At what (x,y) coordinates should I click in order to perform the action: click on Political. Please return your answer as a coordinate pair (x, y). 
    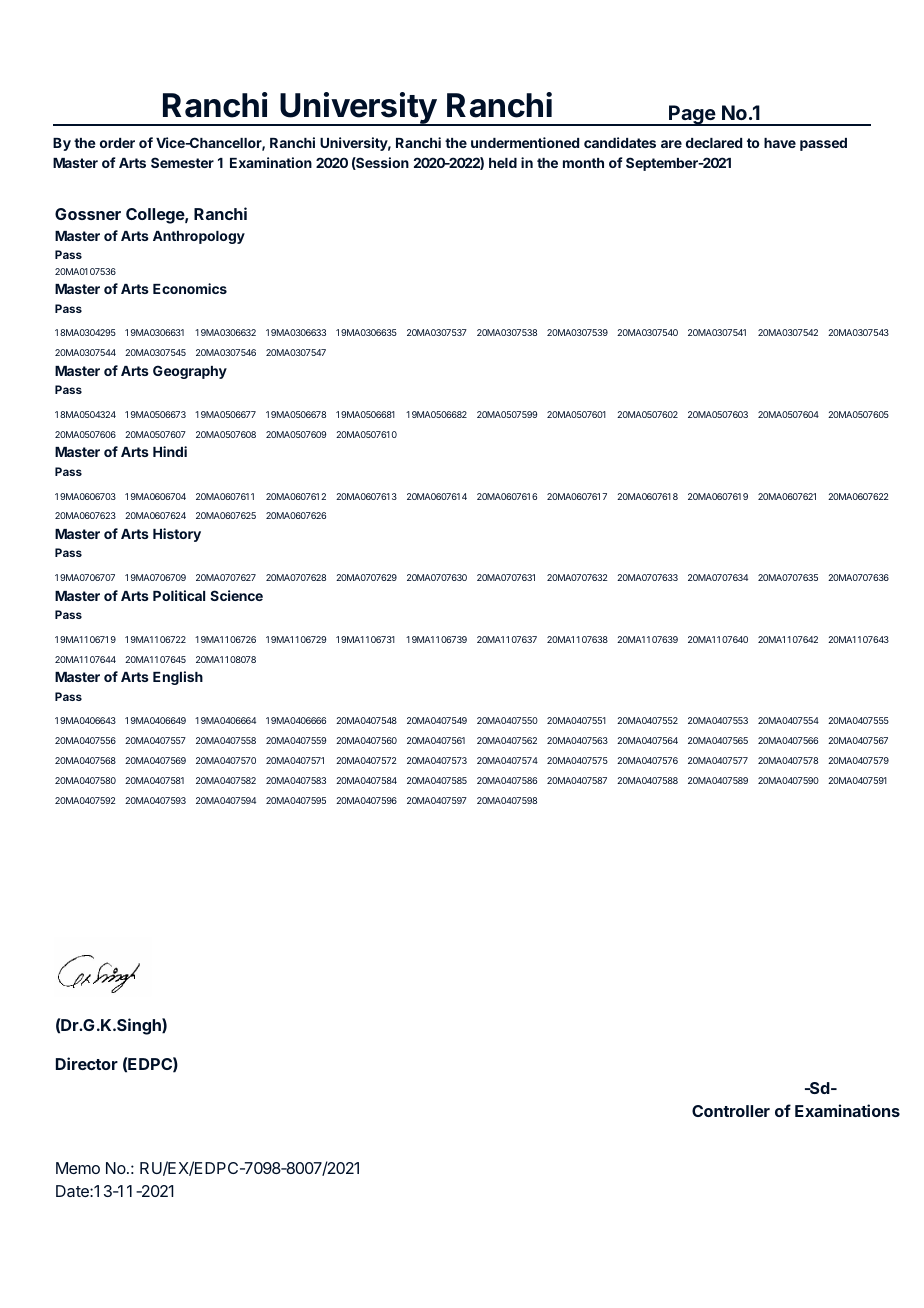
    Looking at the image, I should click on (179, 595).
